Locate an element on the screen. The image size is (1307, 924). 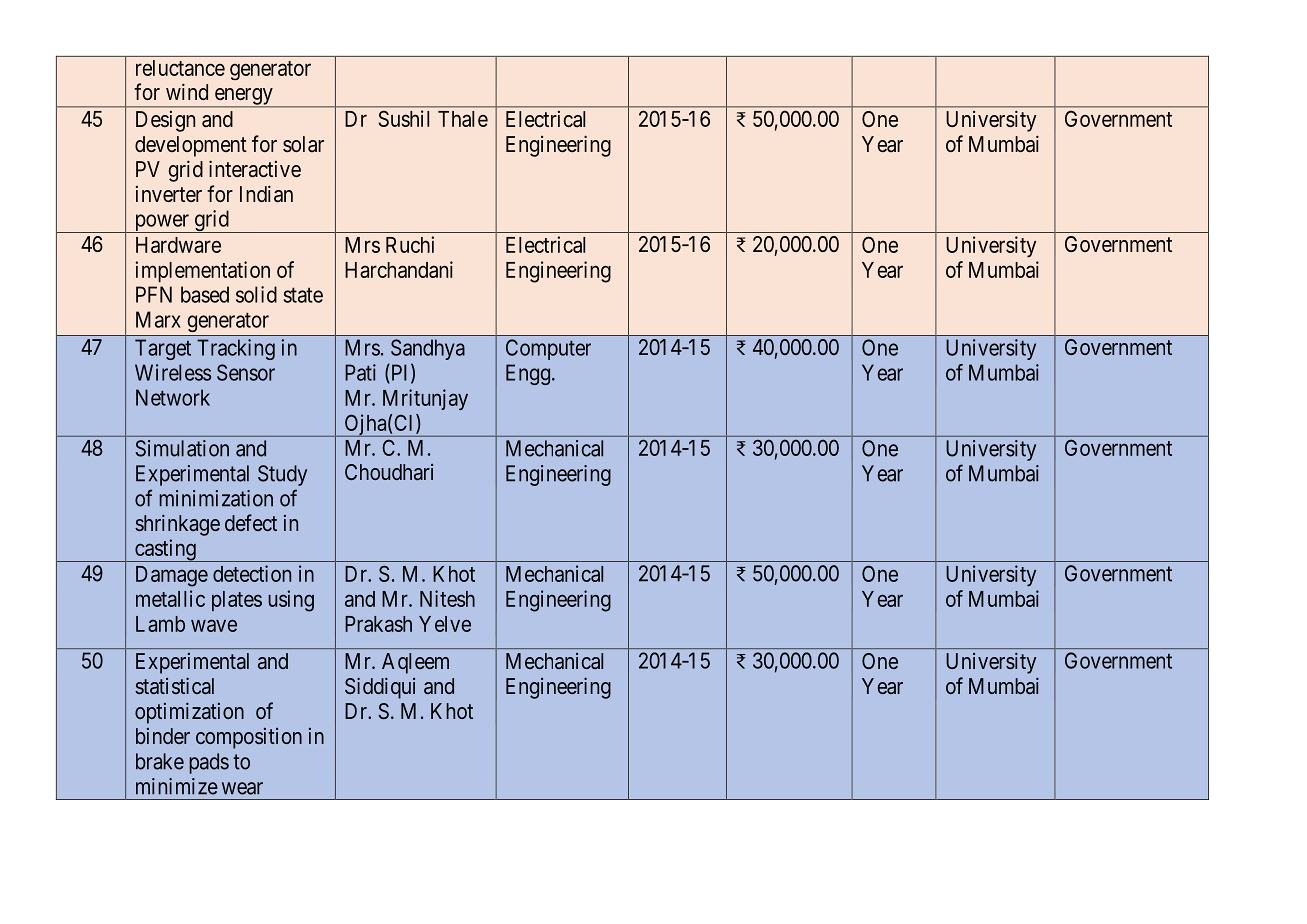
wave is located at coordinates (214, 625).
